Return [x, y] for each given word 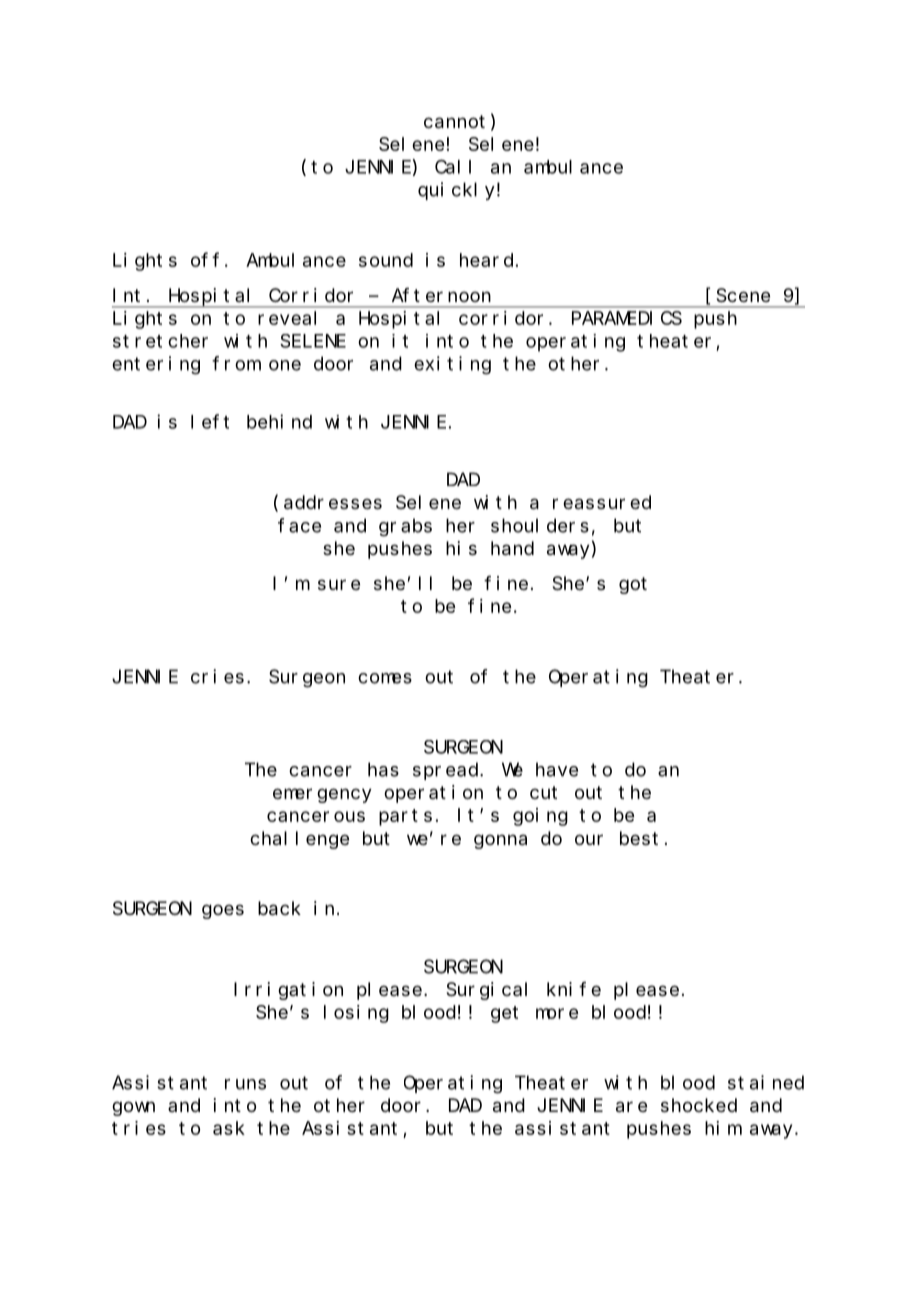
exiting [452, 365]
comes [385, 678]
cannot [454, 122]
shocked [699, 1105]
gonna [500, 841]
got [633, 585]
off [205, 260]
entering [156, 365]
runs [245, 1084]
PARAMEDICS [627, 318]
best [639, 838]
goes [223, 911]
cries [217, 676]
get [504, 1014]
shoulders [540, 525]
